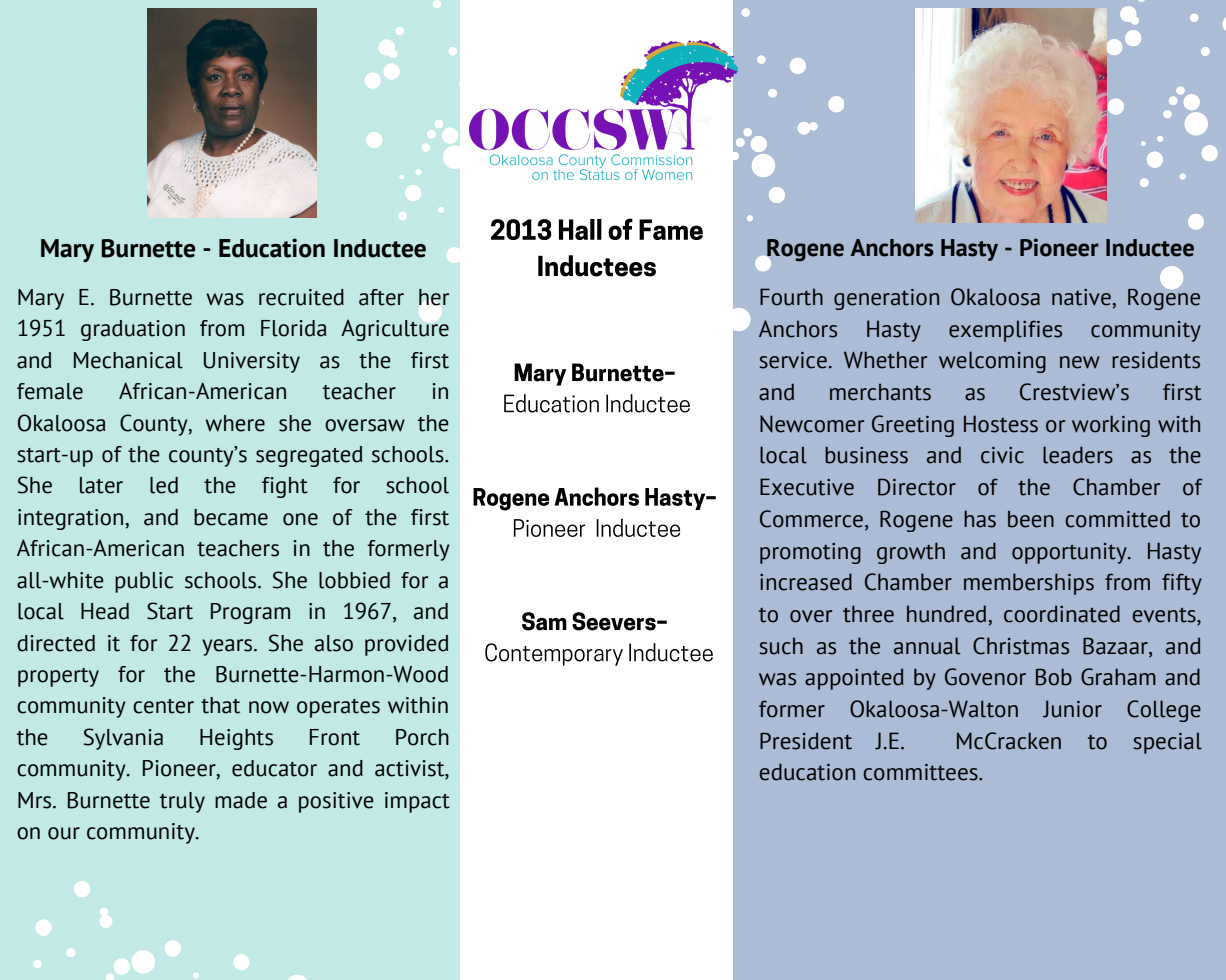 The width and height of the screenshot is (1226, 980). Describe the element at coordinates (182, 802) in the screenshot. I see `truly` at that location.
